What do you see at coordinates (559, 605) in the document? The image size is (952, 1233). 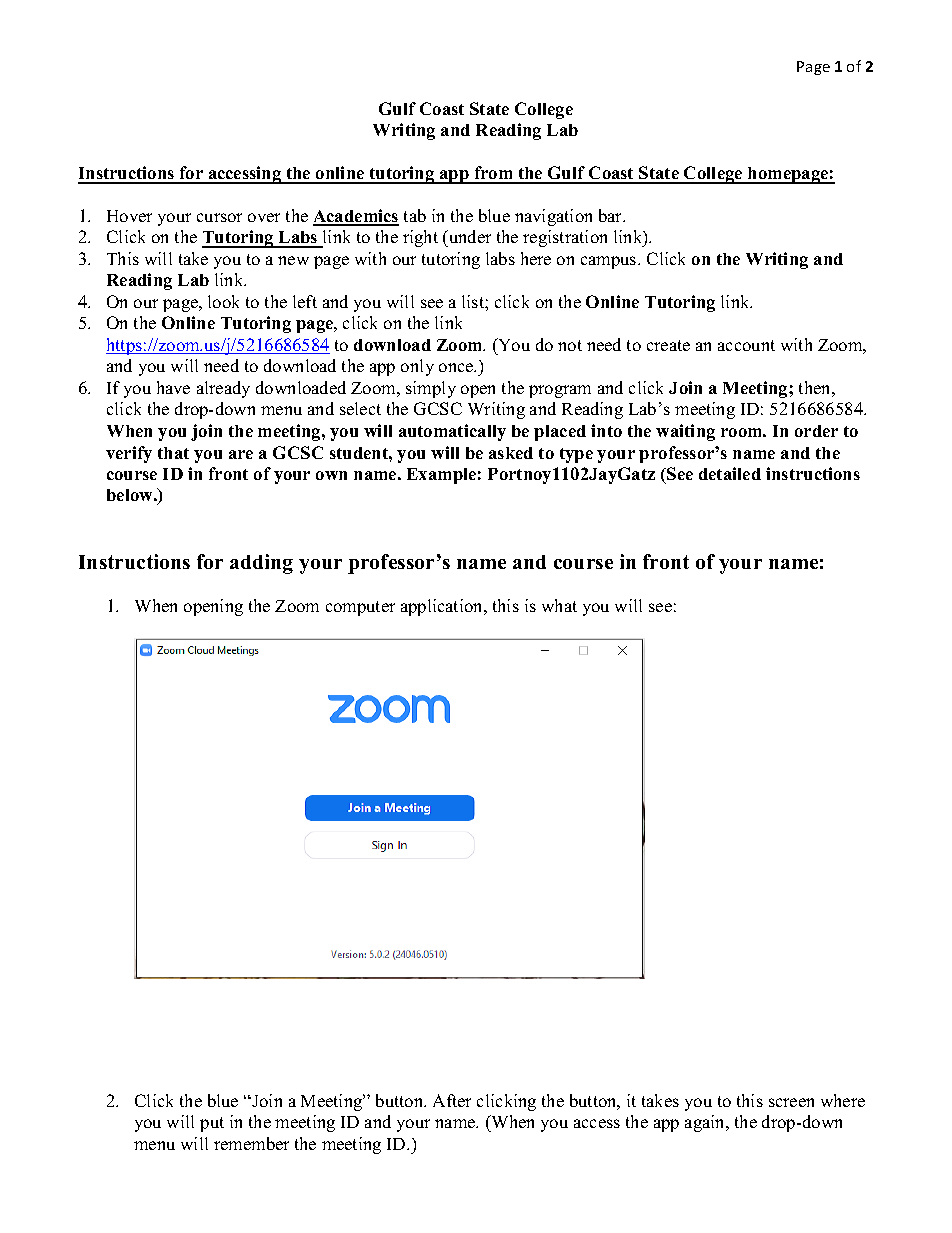 I see `what` at bounding box center [559, 605].
